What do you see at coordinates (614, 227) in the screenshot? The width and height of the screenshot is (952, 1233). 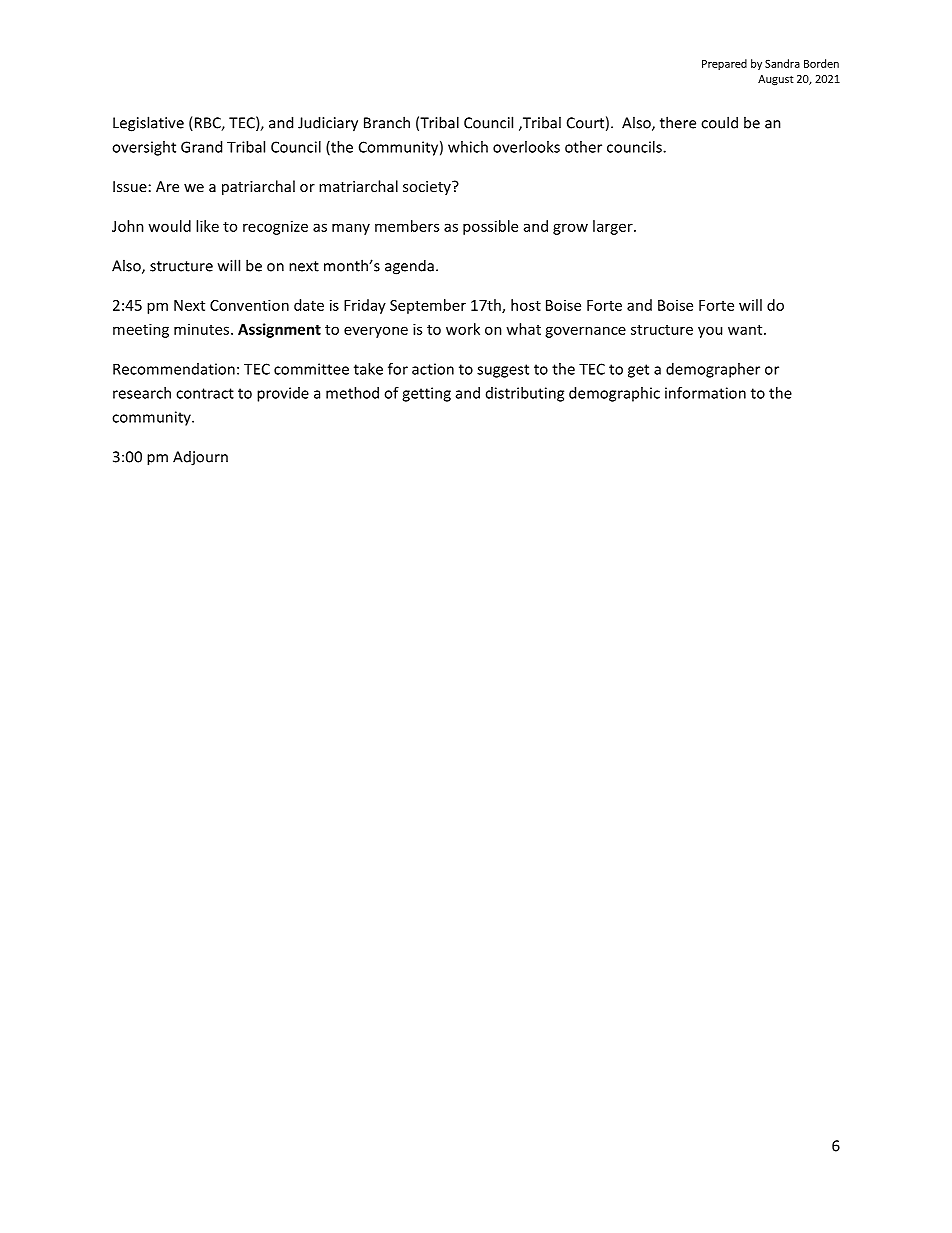 I see `larger` at bounding box center [614, 227].
